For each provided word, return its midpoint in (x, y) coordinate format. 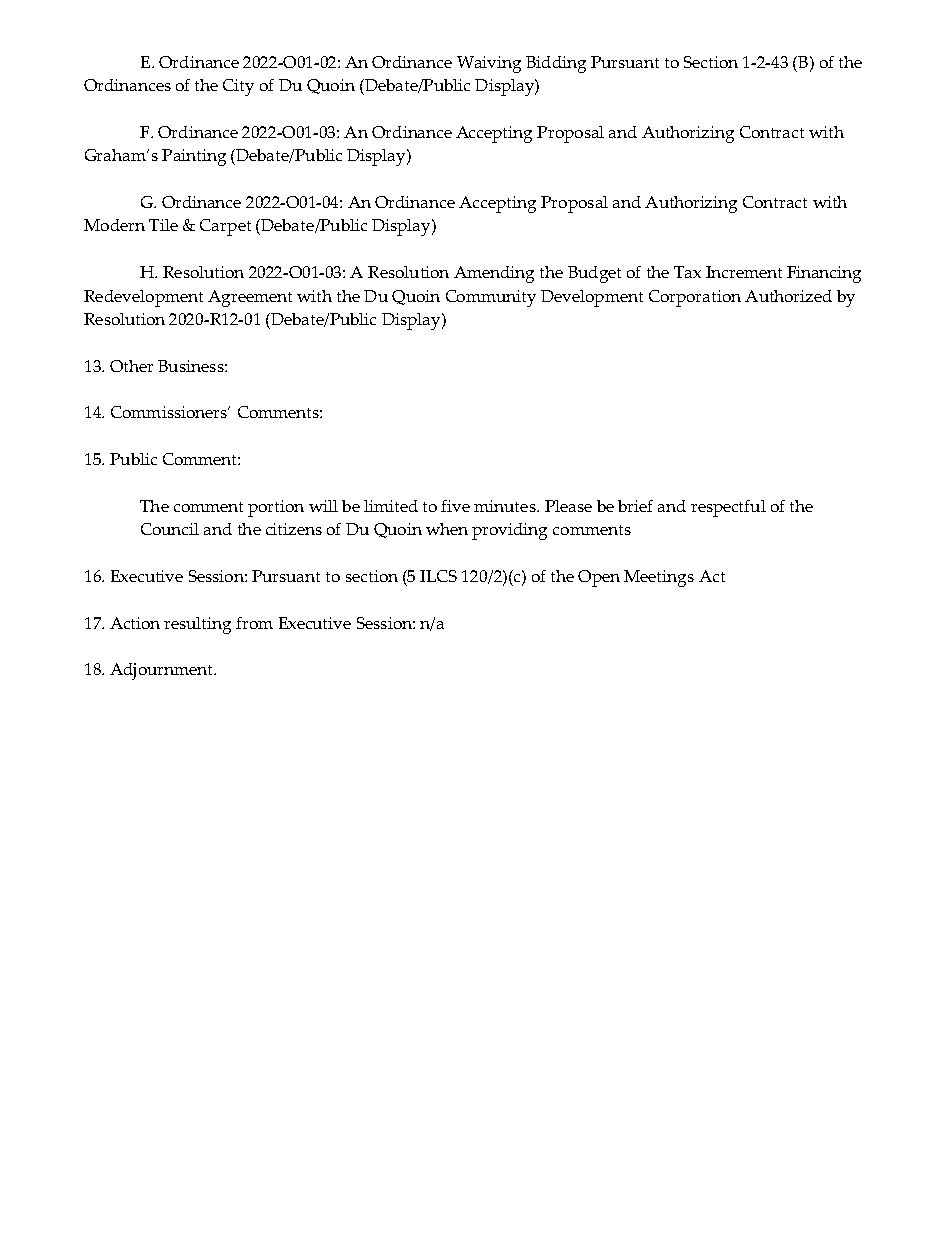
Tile (163, 225)
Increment (744, 272)
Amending (494, 274)
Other (131, 366)
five (455, 506)
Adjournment (162, 671)
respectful (728, 508)
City (238, 87)
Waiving (489, 64)
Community (491, 298)
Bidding (556, 64)
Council (170, 529)
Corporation (695, 298)
